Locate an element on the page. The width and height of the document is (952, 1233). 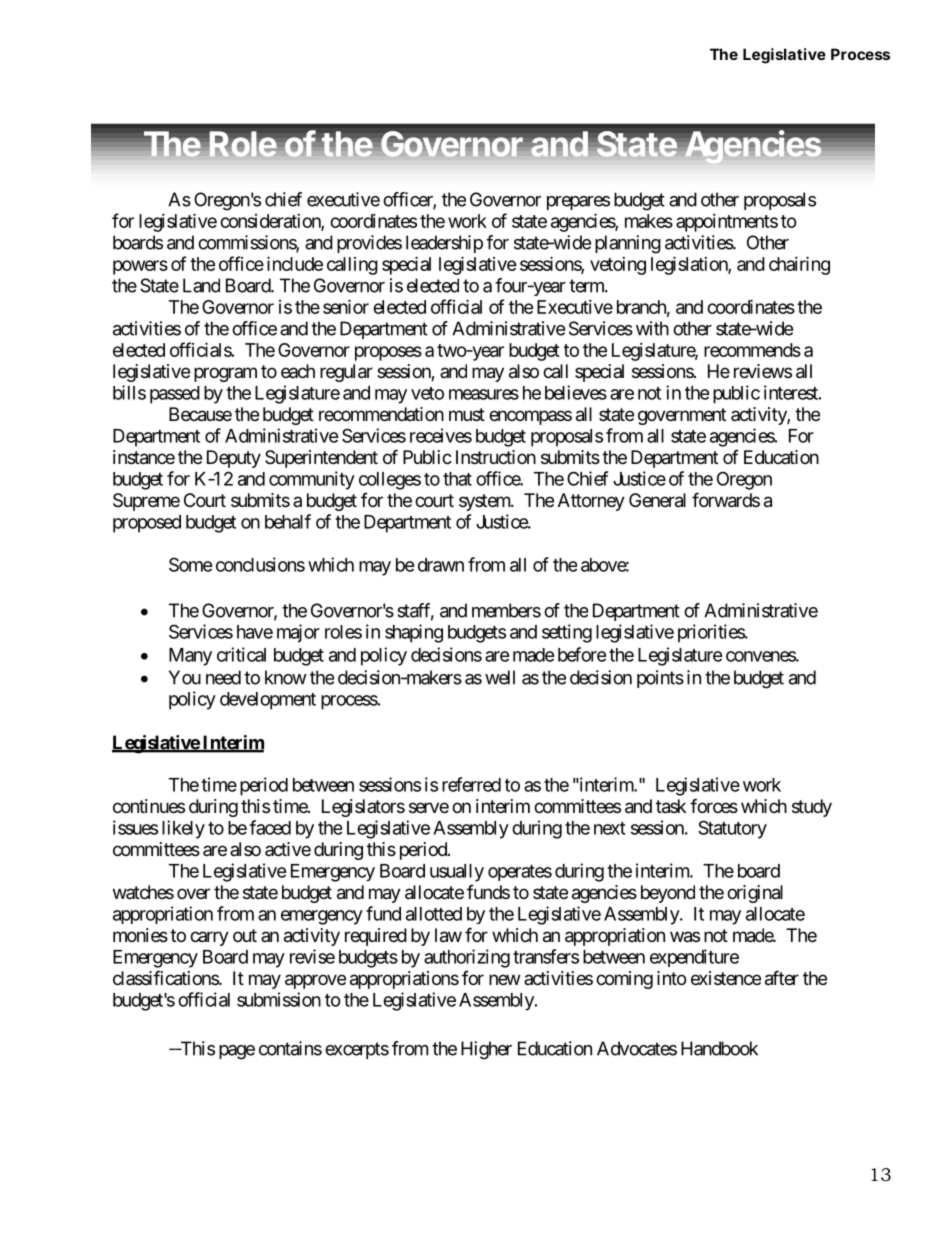
chairing is located at coordinates (799, 265).
